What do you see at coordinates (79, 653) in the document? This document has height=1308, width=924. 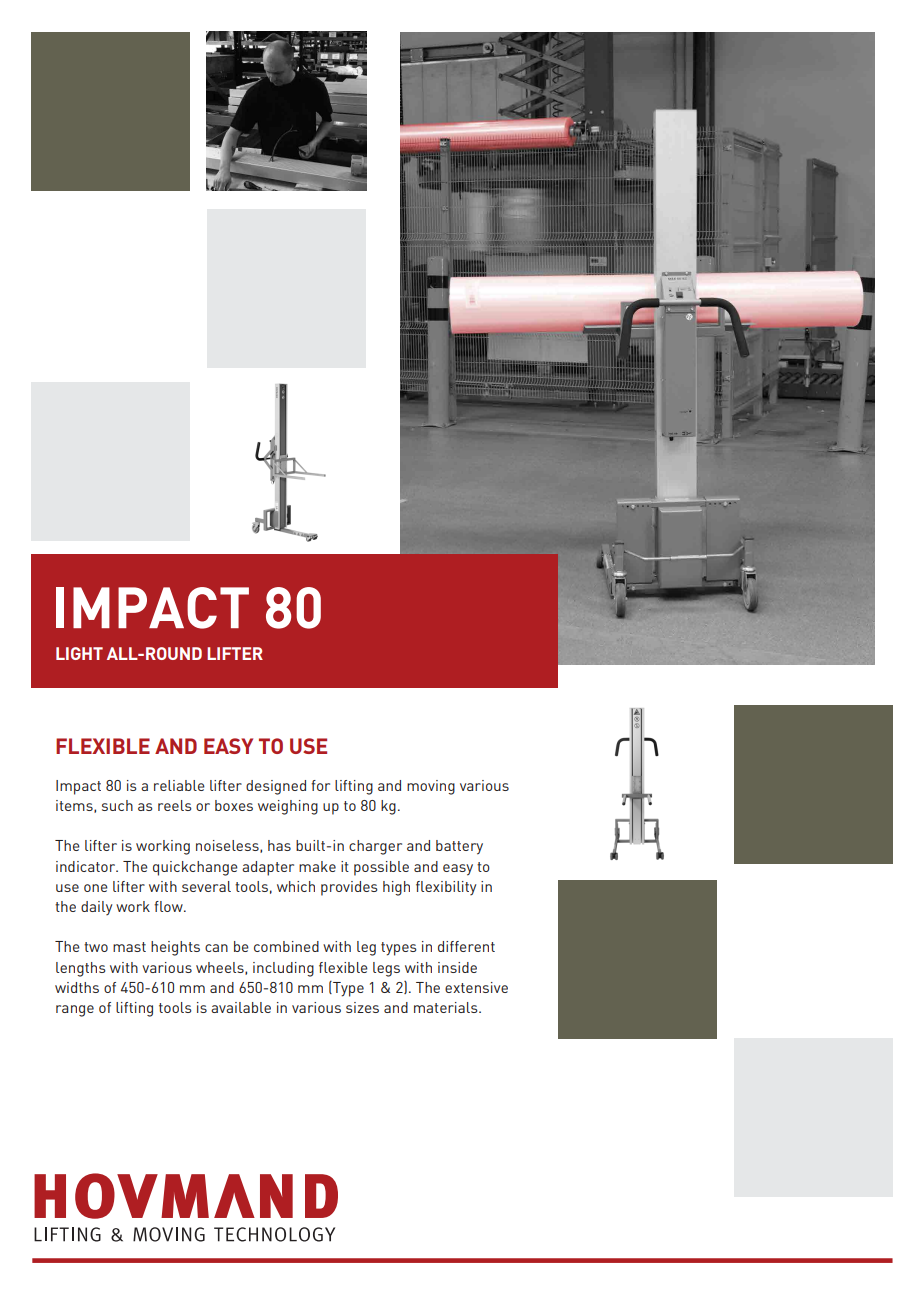 I see `LIGHT` at bounding box center [79, 653].
